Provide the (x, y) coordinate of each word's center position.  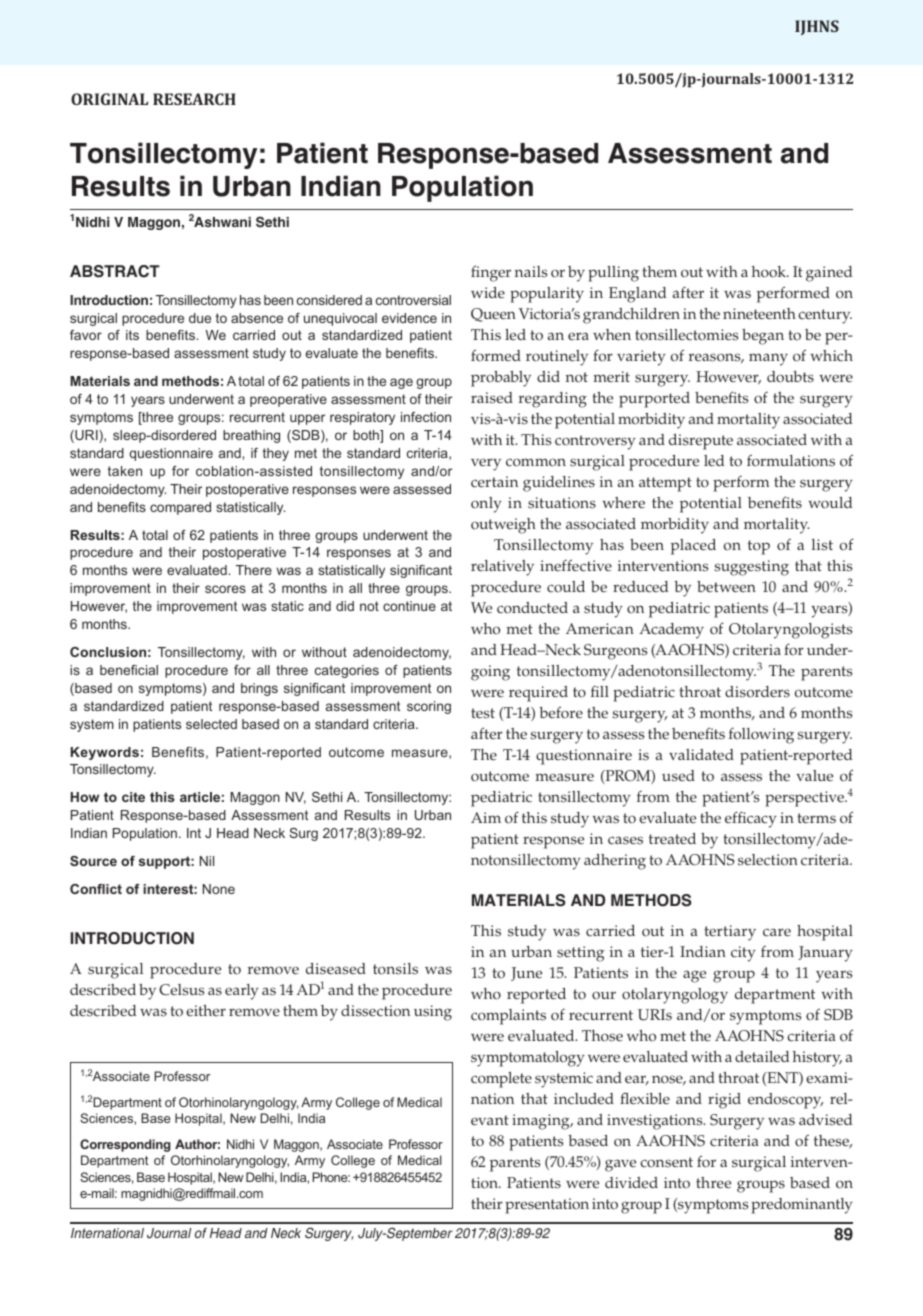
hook (770, 272)
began (763, 337)
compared (180, 508)
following (761, 735)
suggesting (751, 568)
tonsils (395, 969)
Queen (493, 315)
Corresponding (125, 1145)
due (200, 318)
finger (491, 273)
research (194, 99)
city (743, 954)
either (206, 1011)
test (483, 713)
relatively (502, 568)
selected (211, 724)
